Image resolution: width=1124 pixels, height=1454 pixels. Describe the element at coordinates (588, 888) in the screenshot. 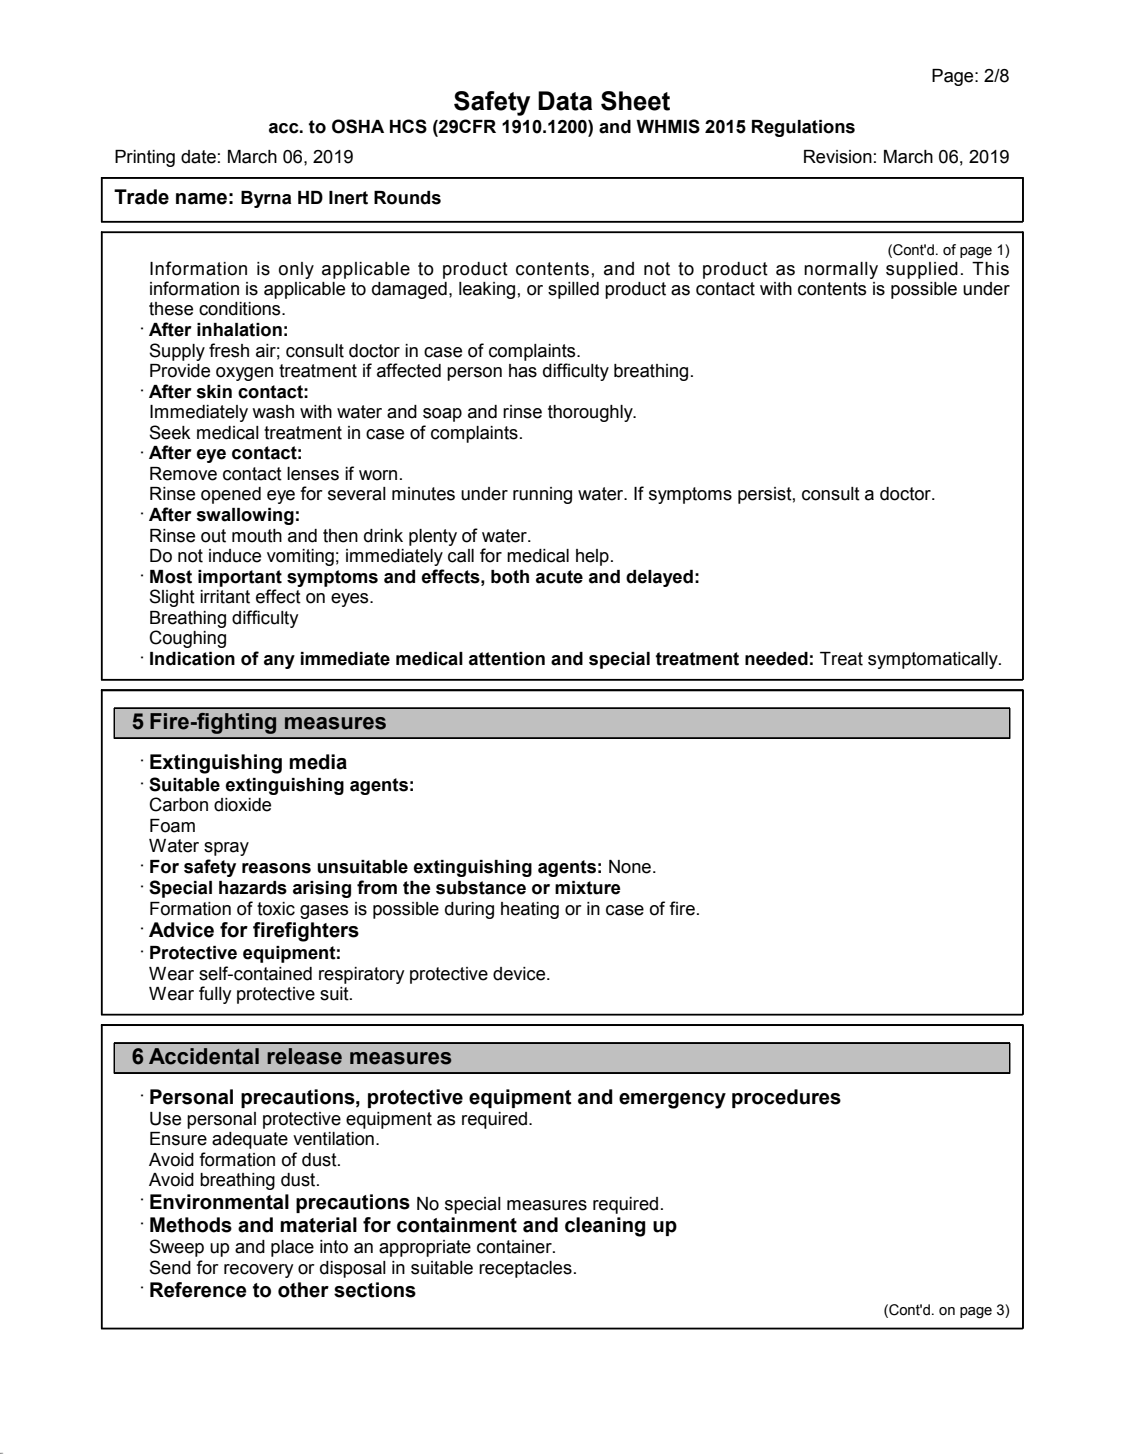

I see `mixture` at that location.
